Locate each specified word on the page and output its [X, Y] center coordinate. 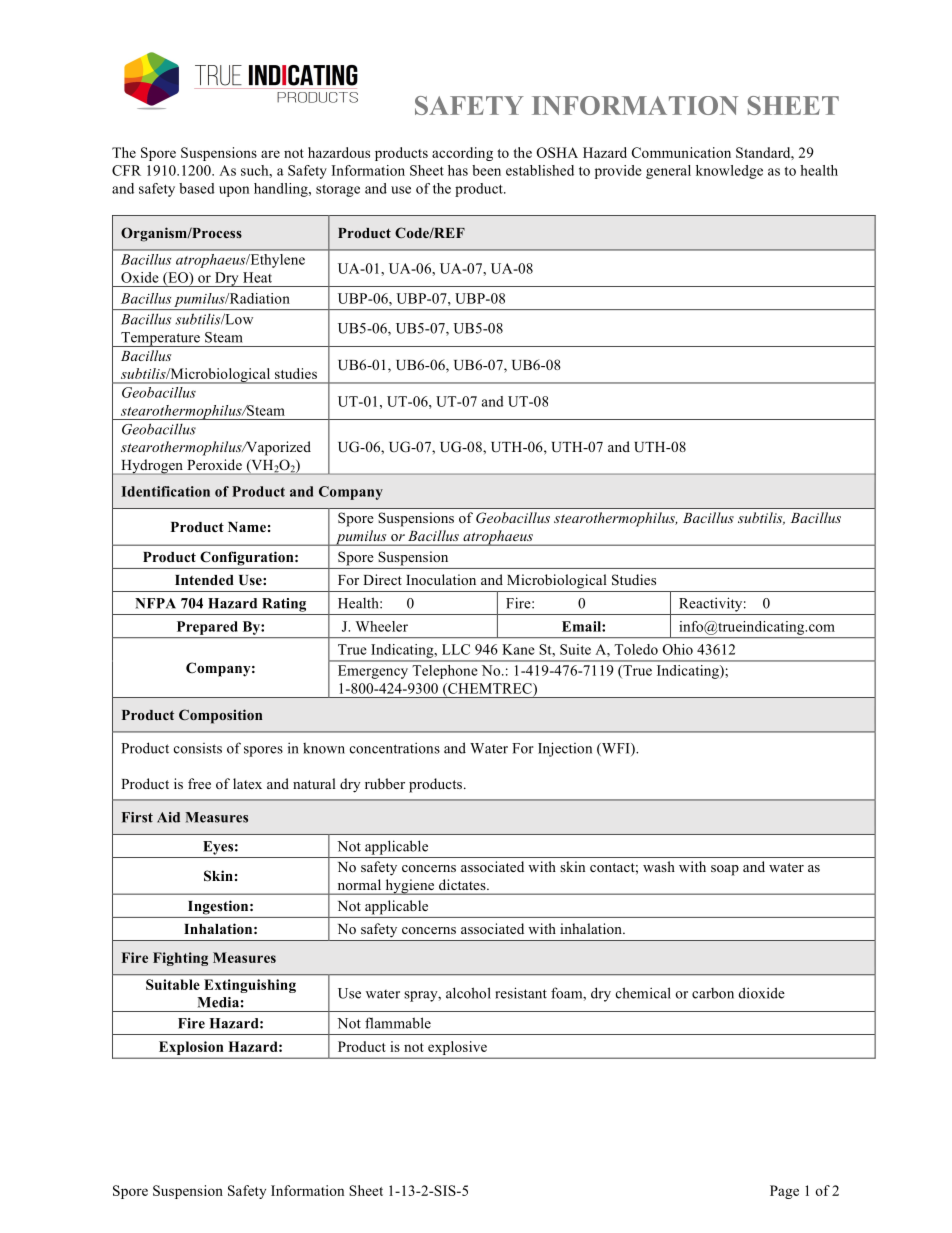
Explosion [191, 1049]
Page [784, 1192]
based [197, 188]
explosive [457, 1049]
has [458, 170]
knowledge [729, 172]
